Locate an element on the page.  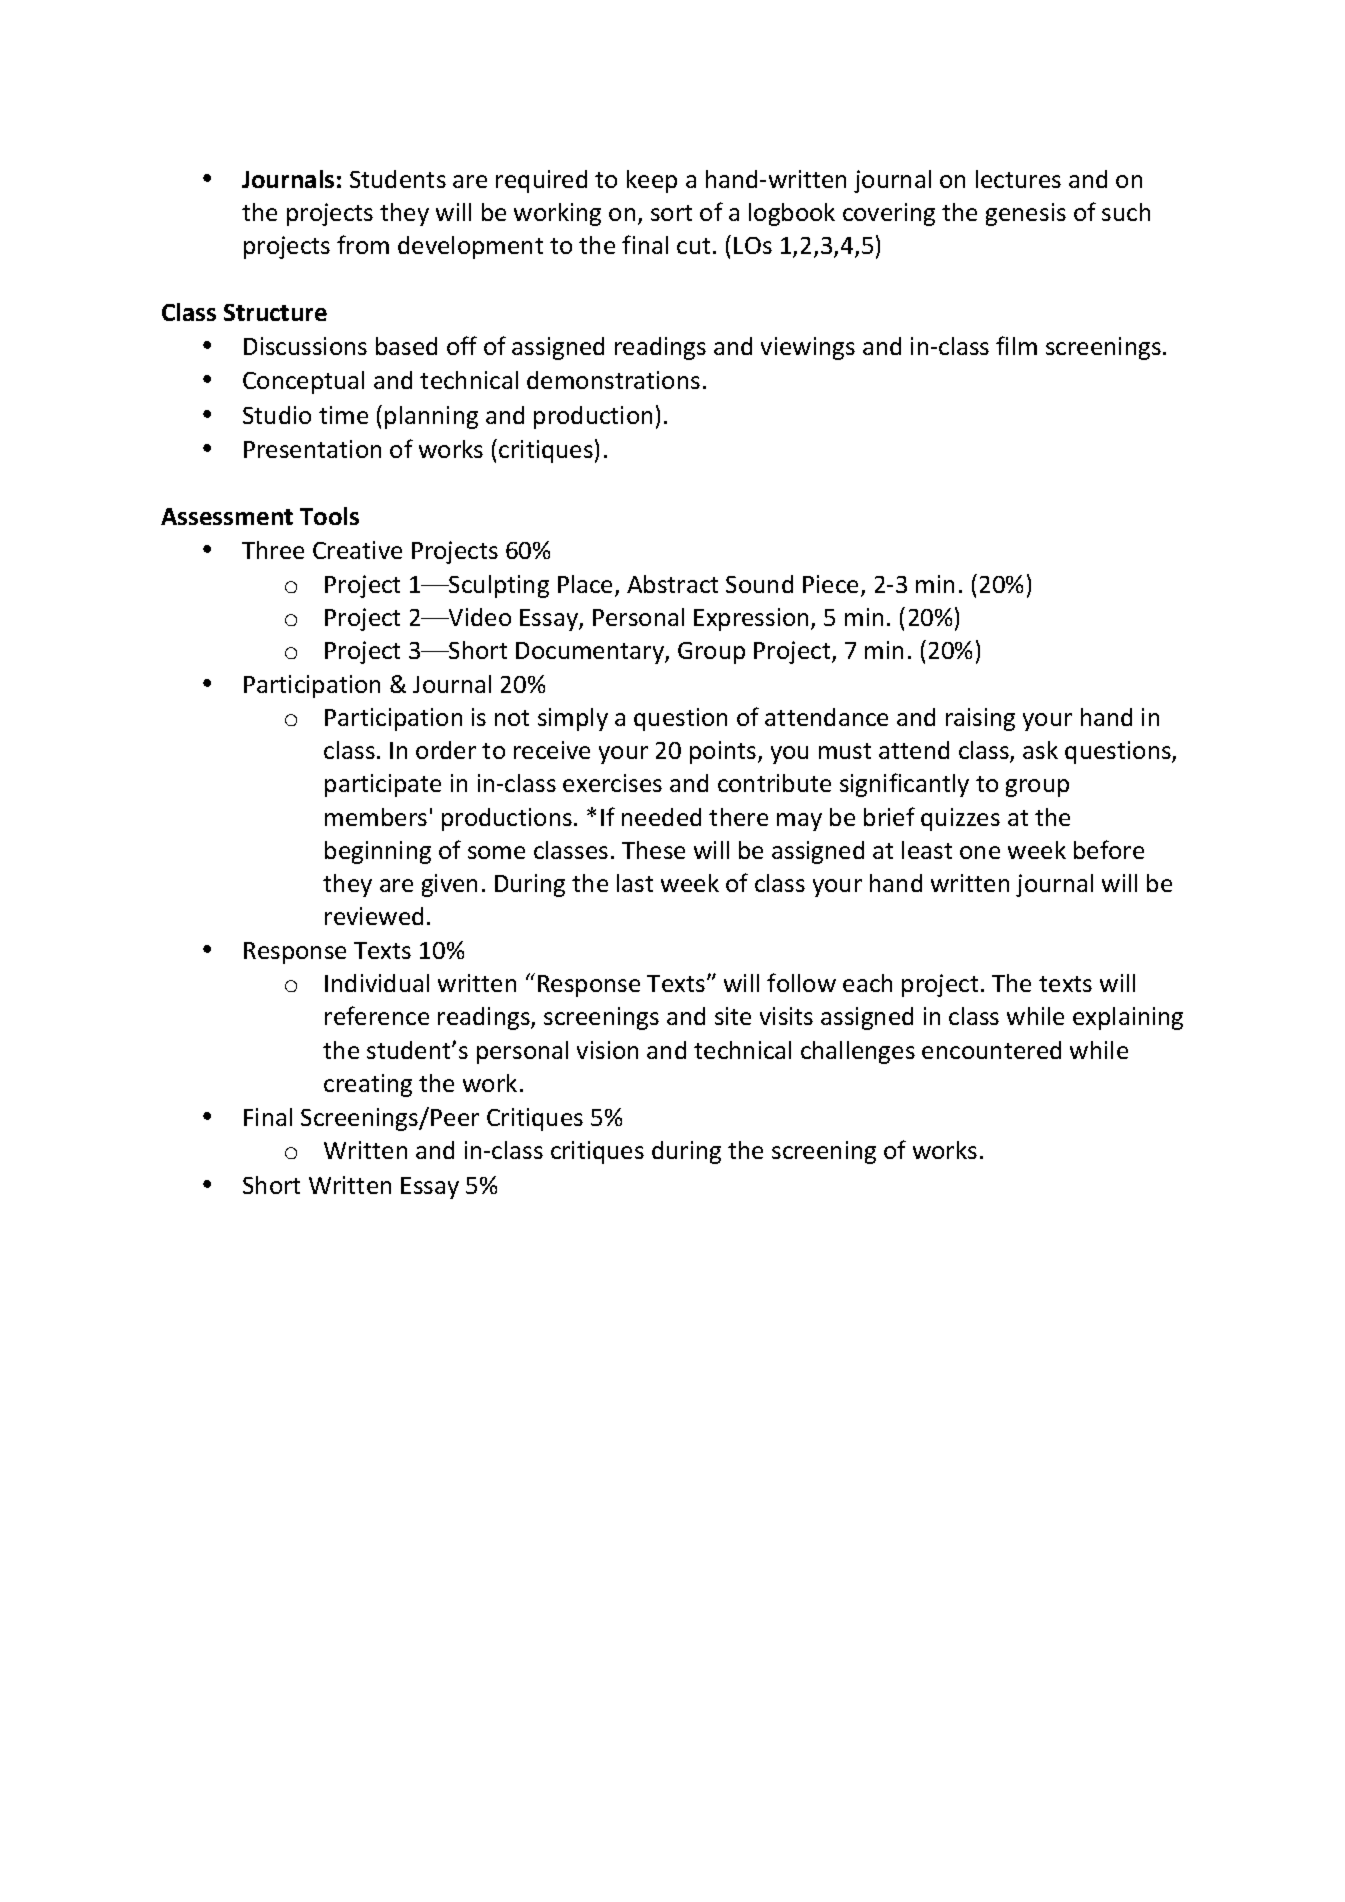
from is located at coordinates (363, 244).
